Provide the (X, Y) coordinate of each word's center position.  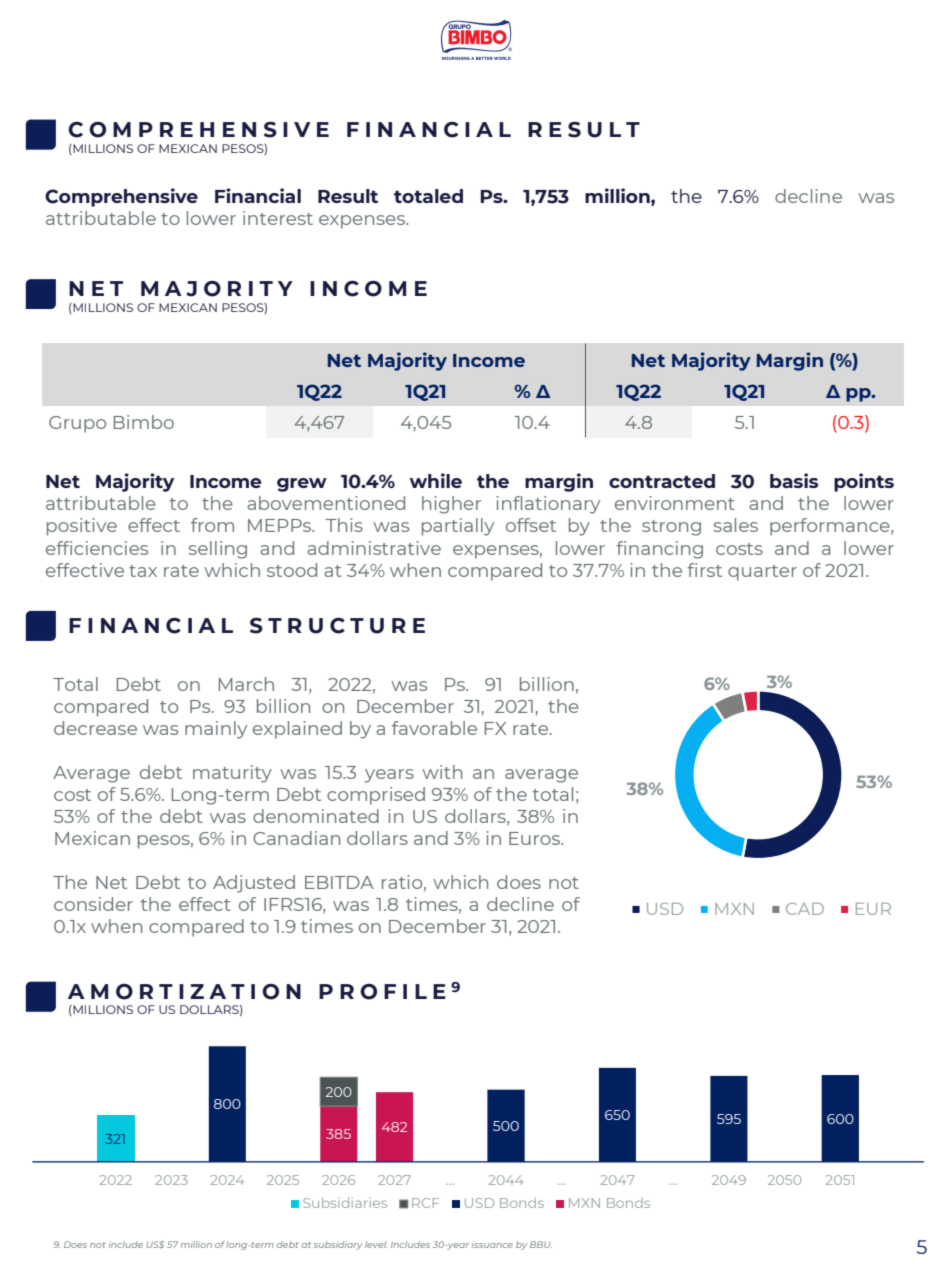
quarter (762, 573)
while (435, 480)
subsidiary (338, 1245)
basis (794, 480)
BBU (541, 1244)
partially (458, 527)
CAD (805, 909)
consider (93, 904)
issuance (492, 1244)
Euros (536, 838)
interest (278, 218)
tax (143, 571)
